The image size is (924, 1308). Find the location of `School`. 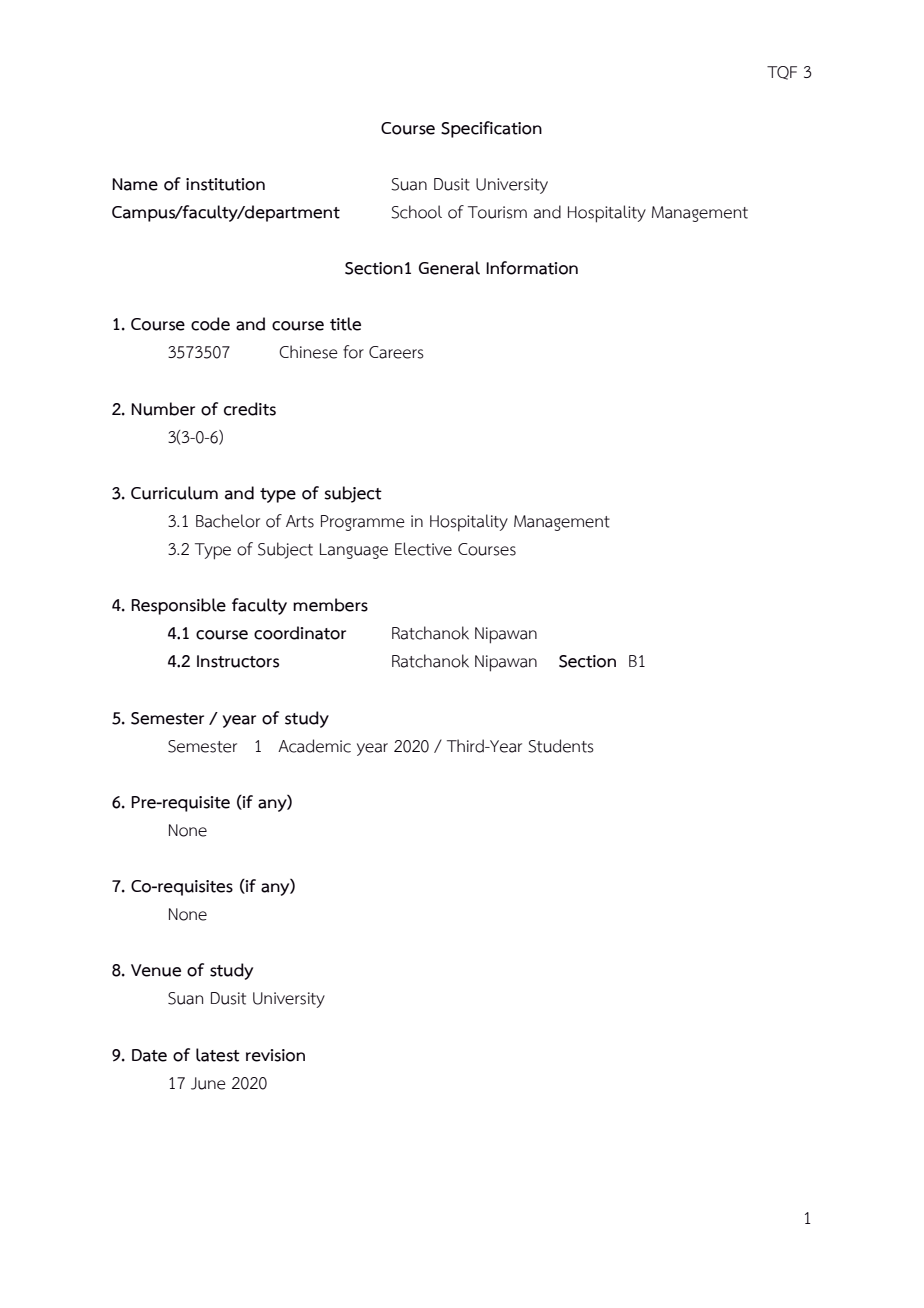

School is located at coordinates (416, 212).
